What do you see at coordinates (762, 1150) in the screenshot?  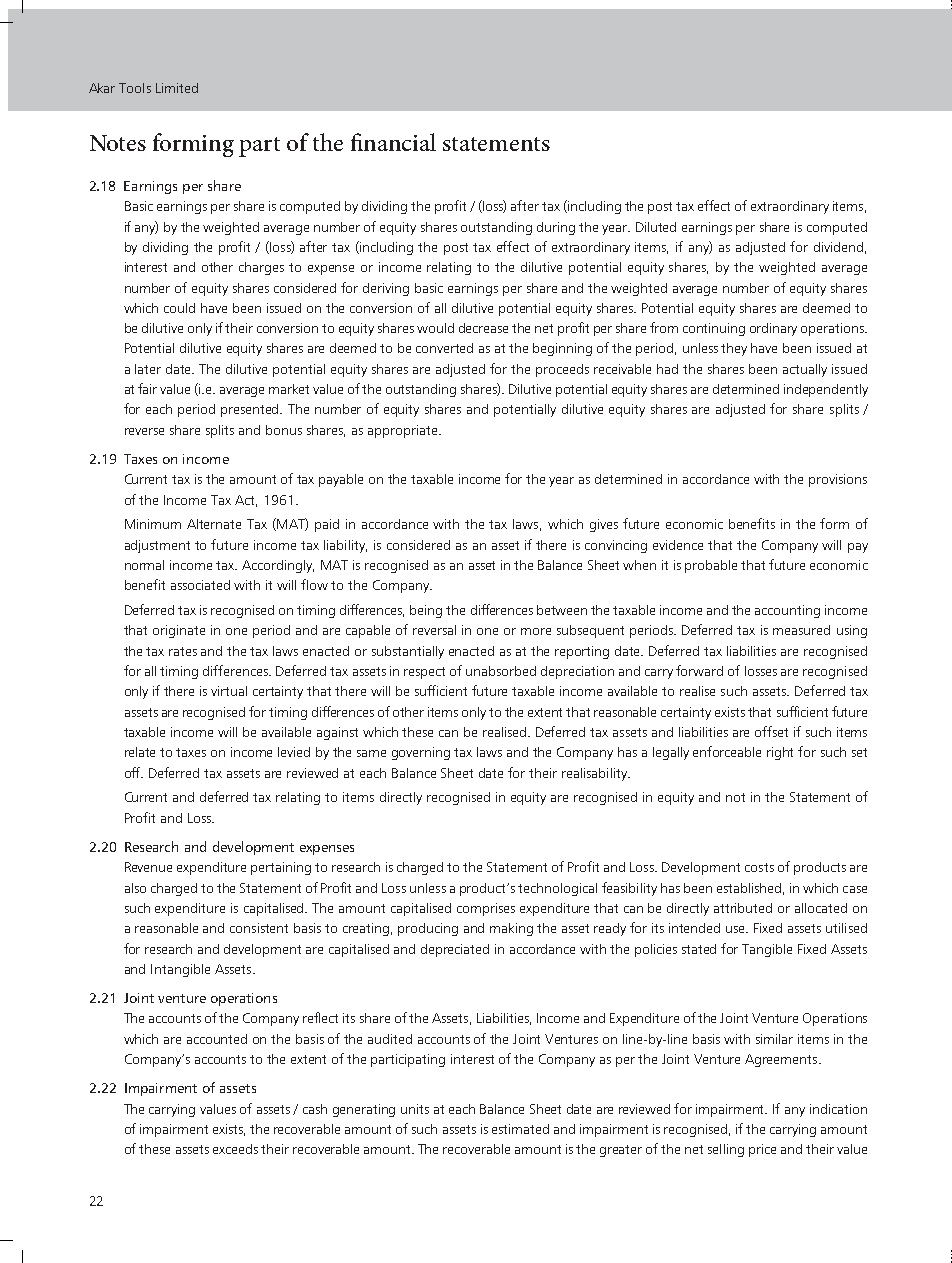 I see `price` at bounding box center [762, 1150].
